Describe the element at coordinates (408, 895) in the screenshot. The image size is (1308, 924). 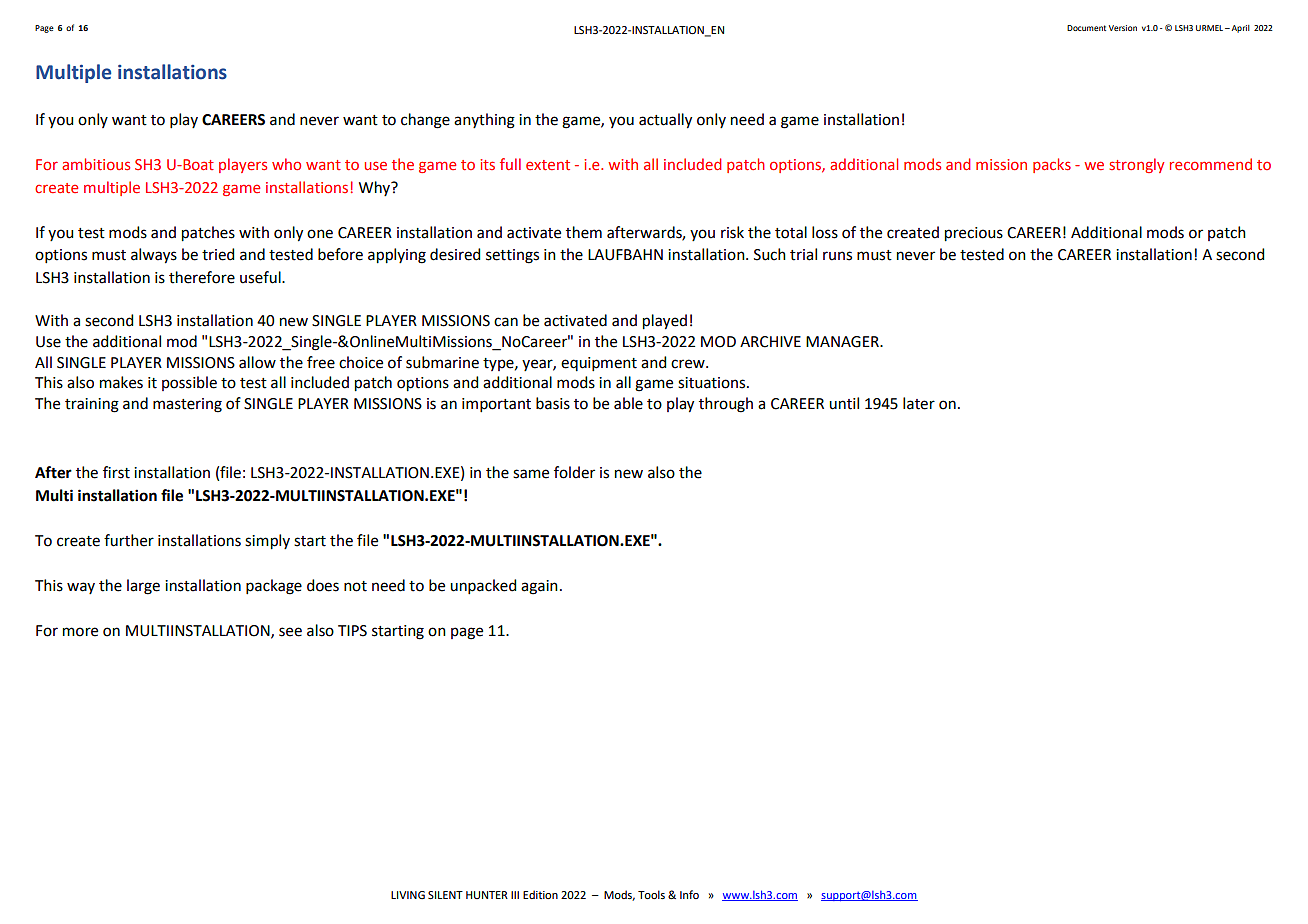
I see `LIVING` at that location.
